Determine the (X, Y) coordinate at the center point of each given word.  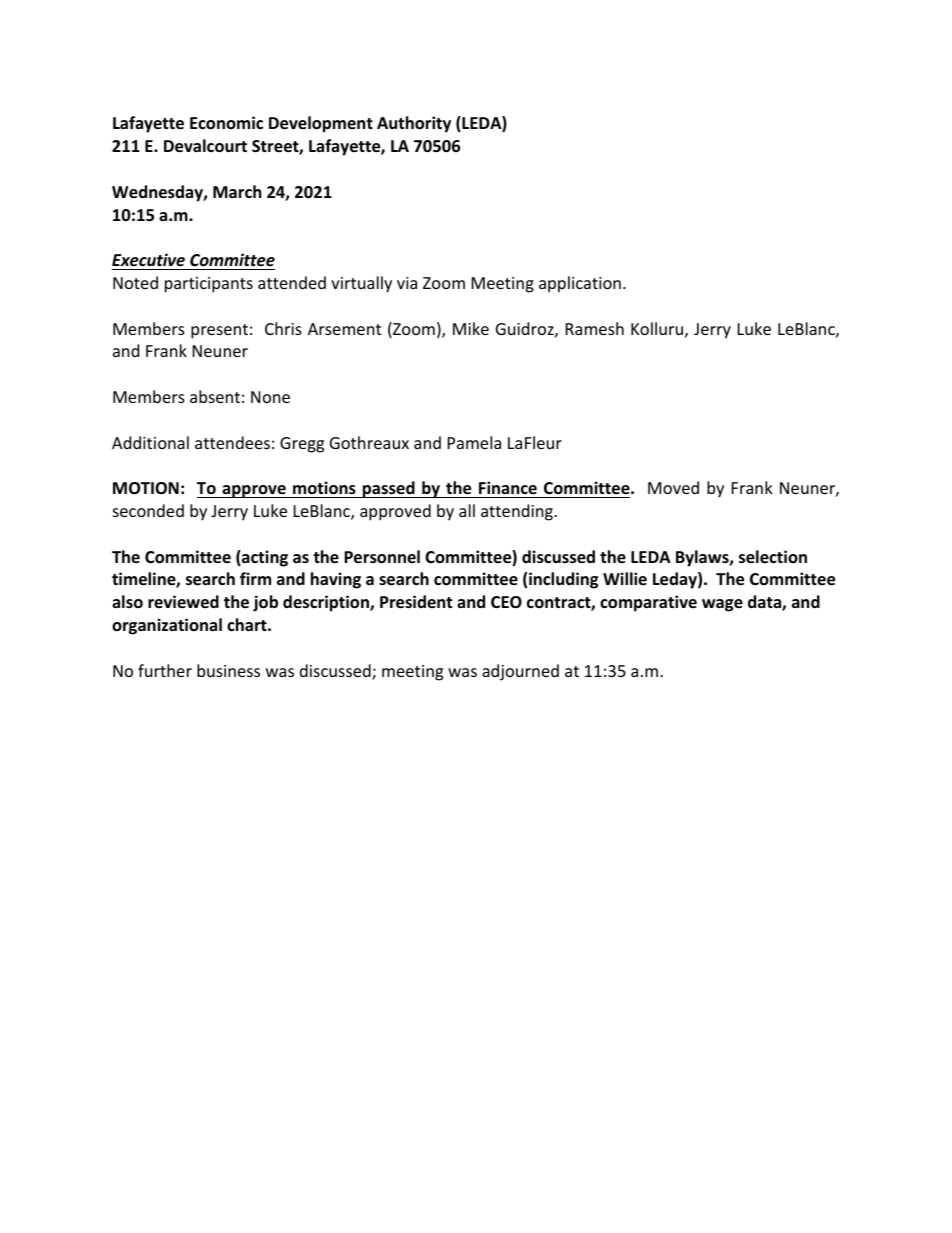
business (228, 670)
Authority (414, 124)
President (416, 602)
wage (722, 605)
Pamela (474, 442)
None (270, 397)
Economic (226, 123)
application (580, 284)
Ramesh (595, 328)
